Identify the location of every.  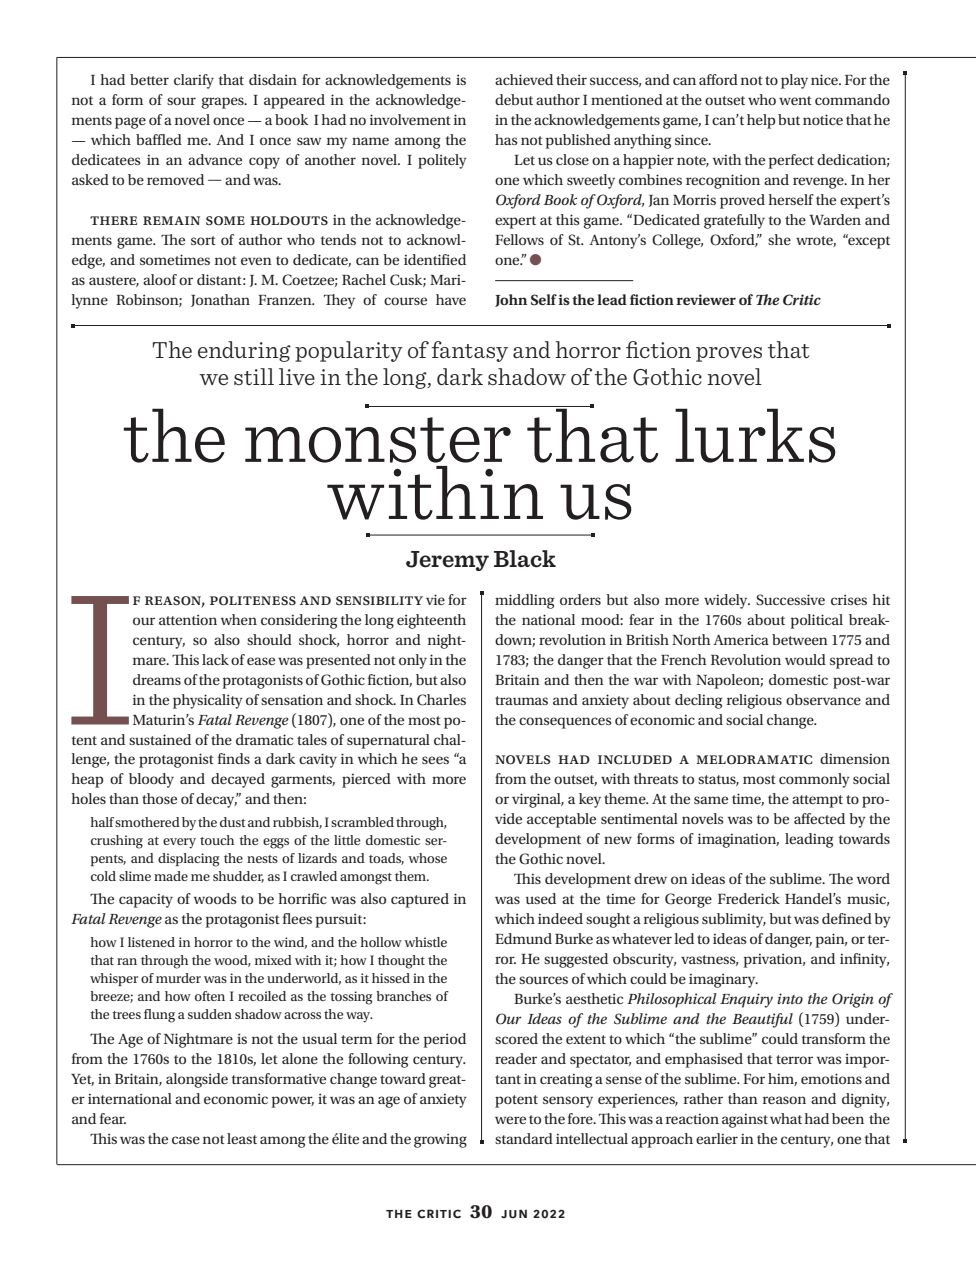
(179, 843).
